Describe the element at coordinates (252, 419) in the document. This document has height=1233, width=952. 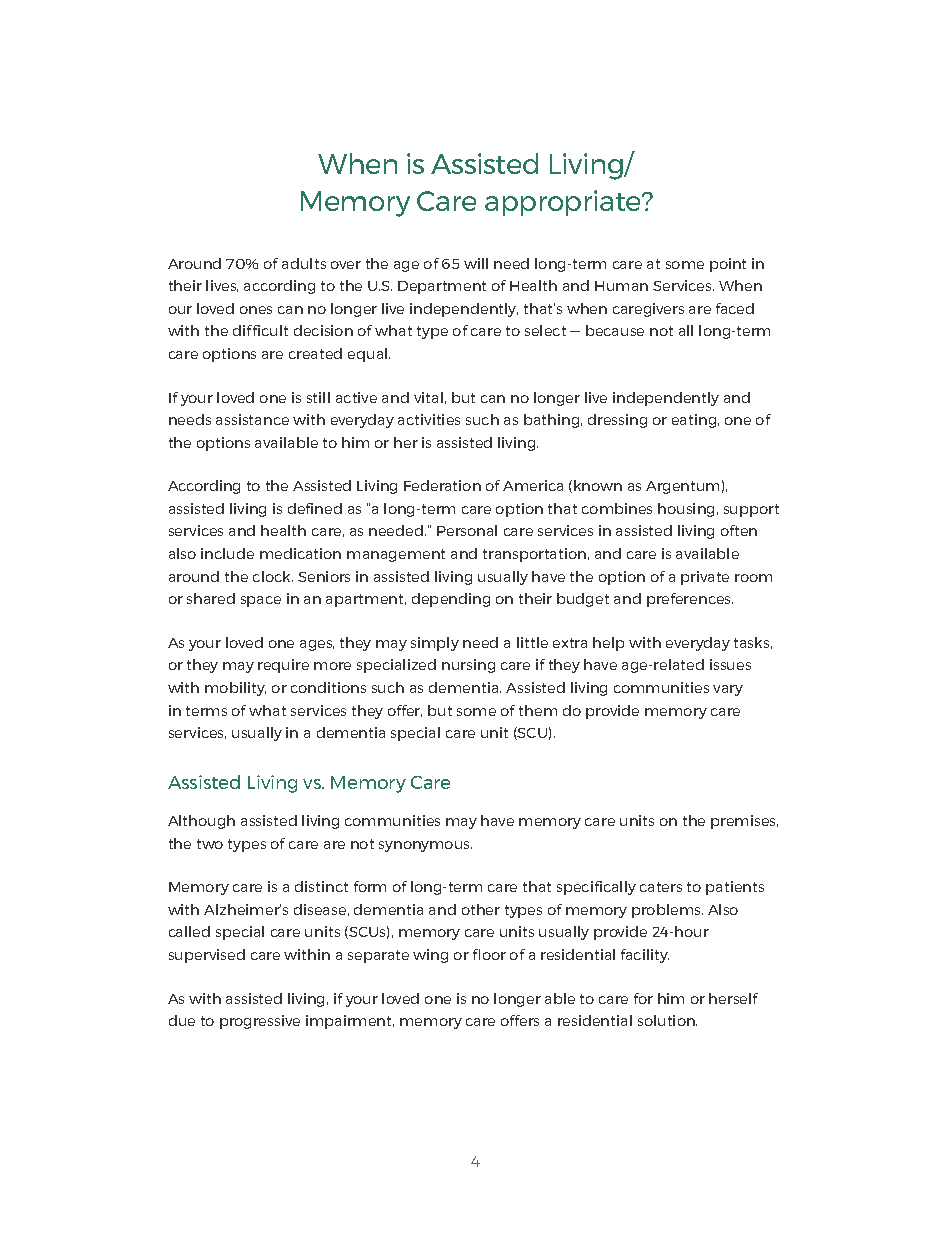
I see `assistance` at that location.
